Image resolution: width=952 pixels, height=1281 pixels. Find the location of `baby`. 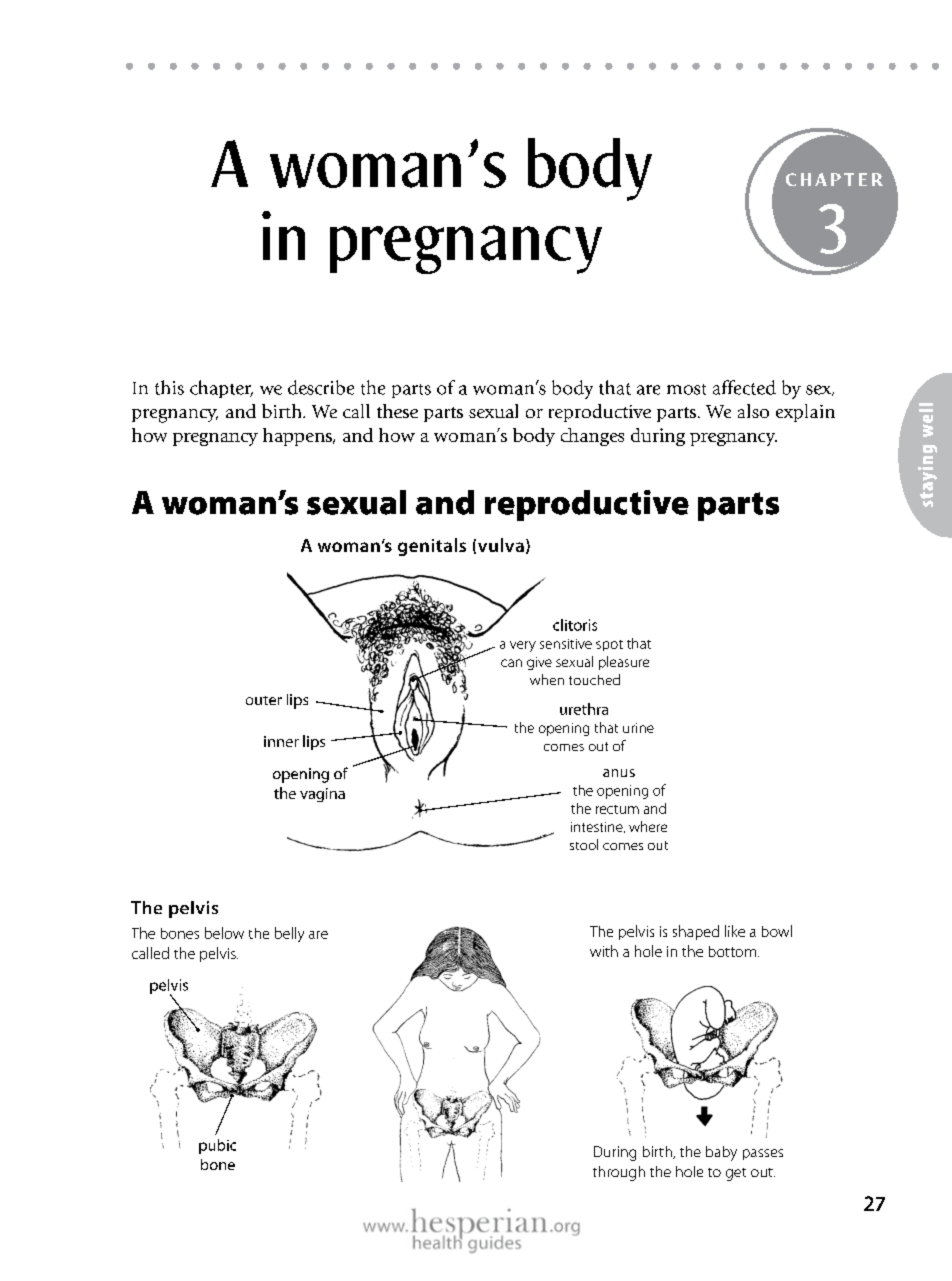

baby is located at coordinates (721, 1153).
